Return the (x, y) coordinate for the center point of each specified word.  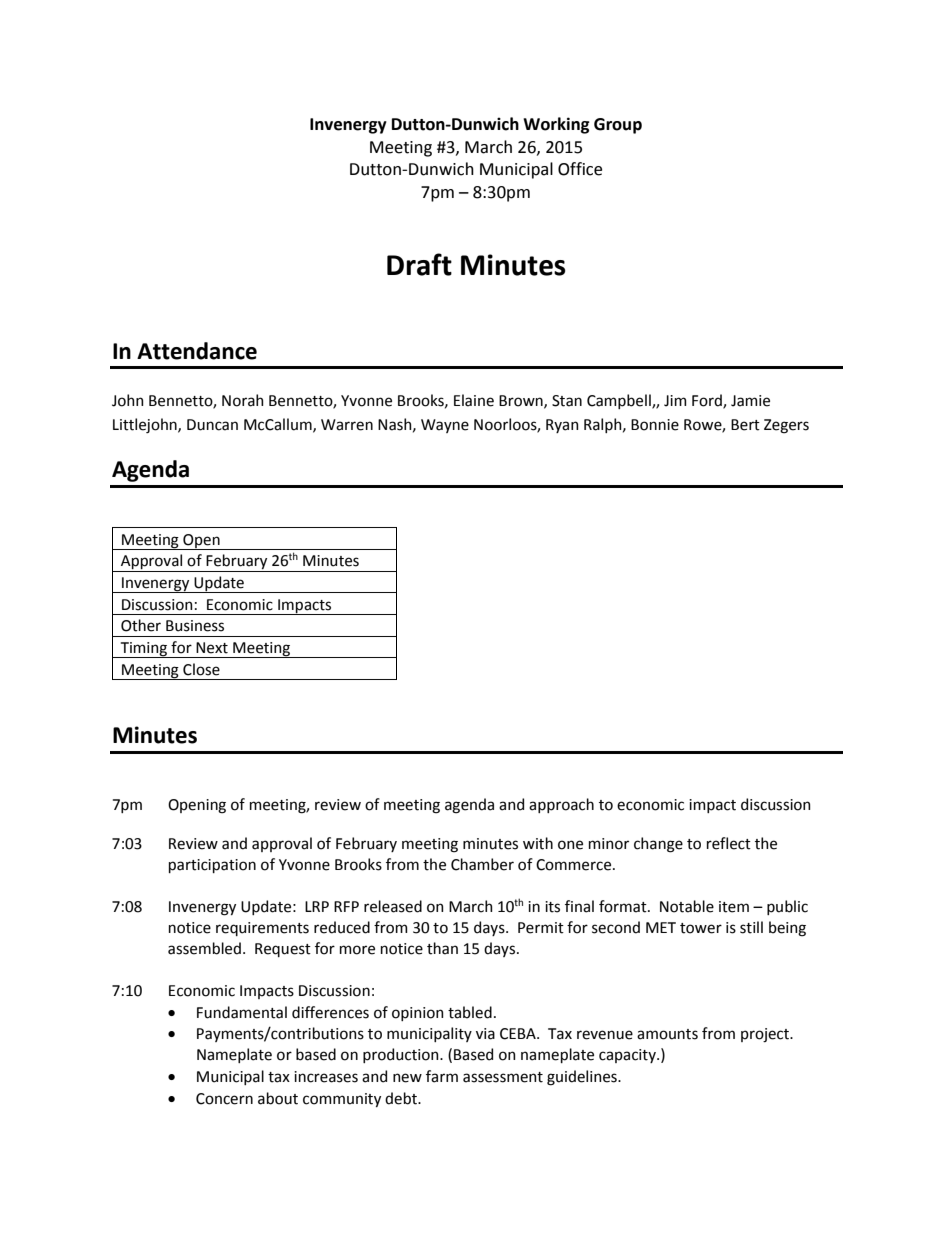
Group (618, 126)
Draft (419, 264)
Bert (745, 425)
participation (212, 866)
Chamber (482, 864)
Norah (243, 400)
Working (556, 125)
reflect (729, 843)
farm (442, 1076)
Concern (224, 1099)
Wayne (445, 426)
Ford (708, 401)
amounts (667, 1034)
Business (195, 626)
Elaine (474, 400)
